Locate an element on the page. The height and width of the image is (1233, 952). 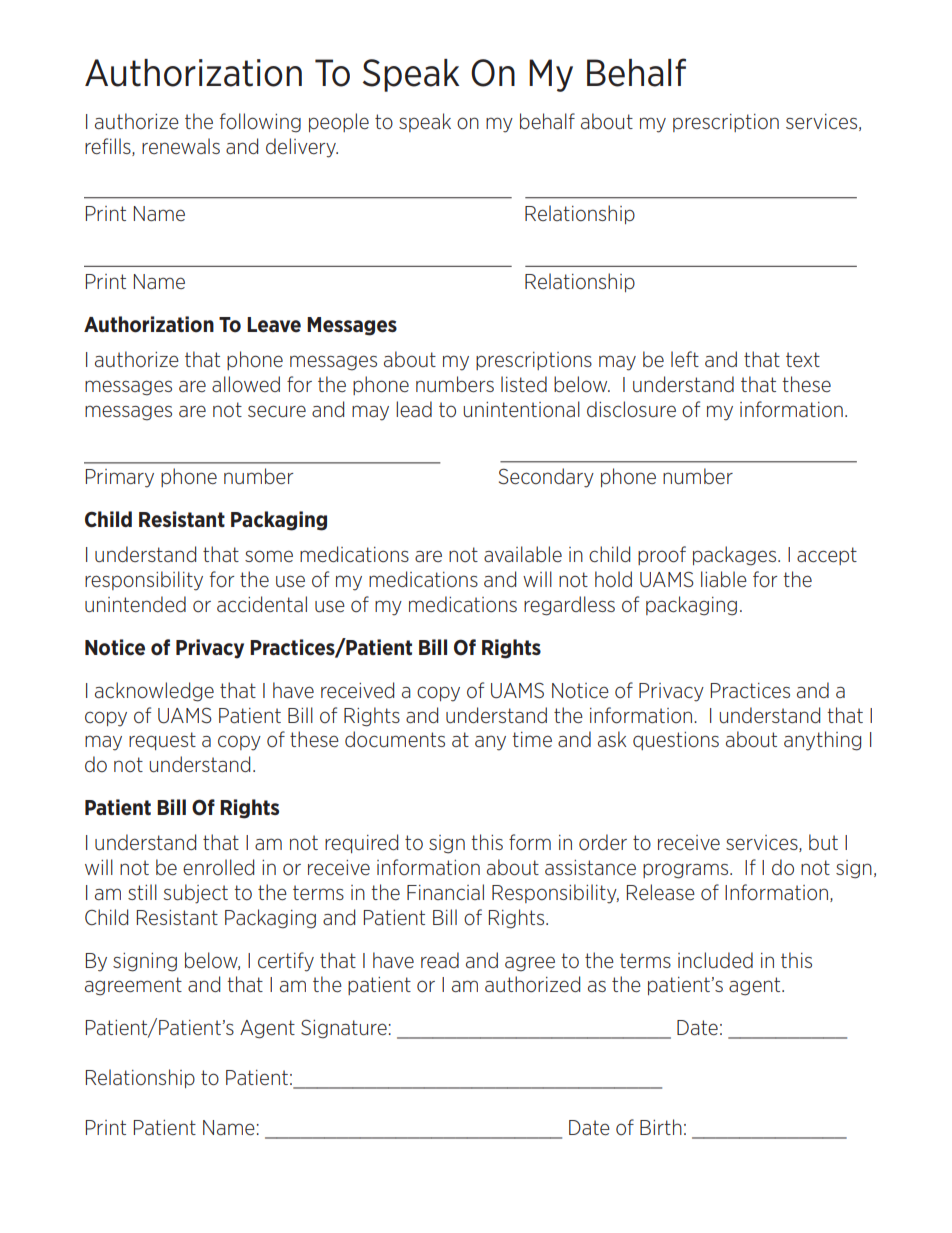
questions is located at coordinates (676, 741).
